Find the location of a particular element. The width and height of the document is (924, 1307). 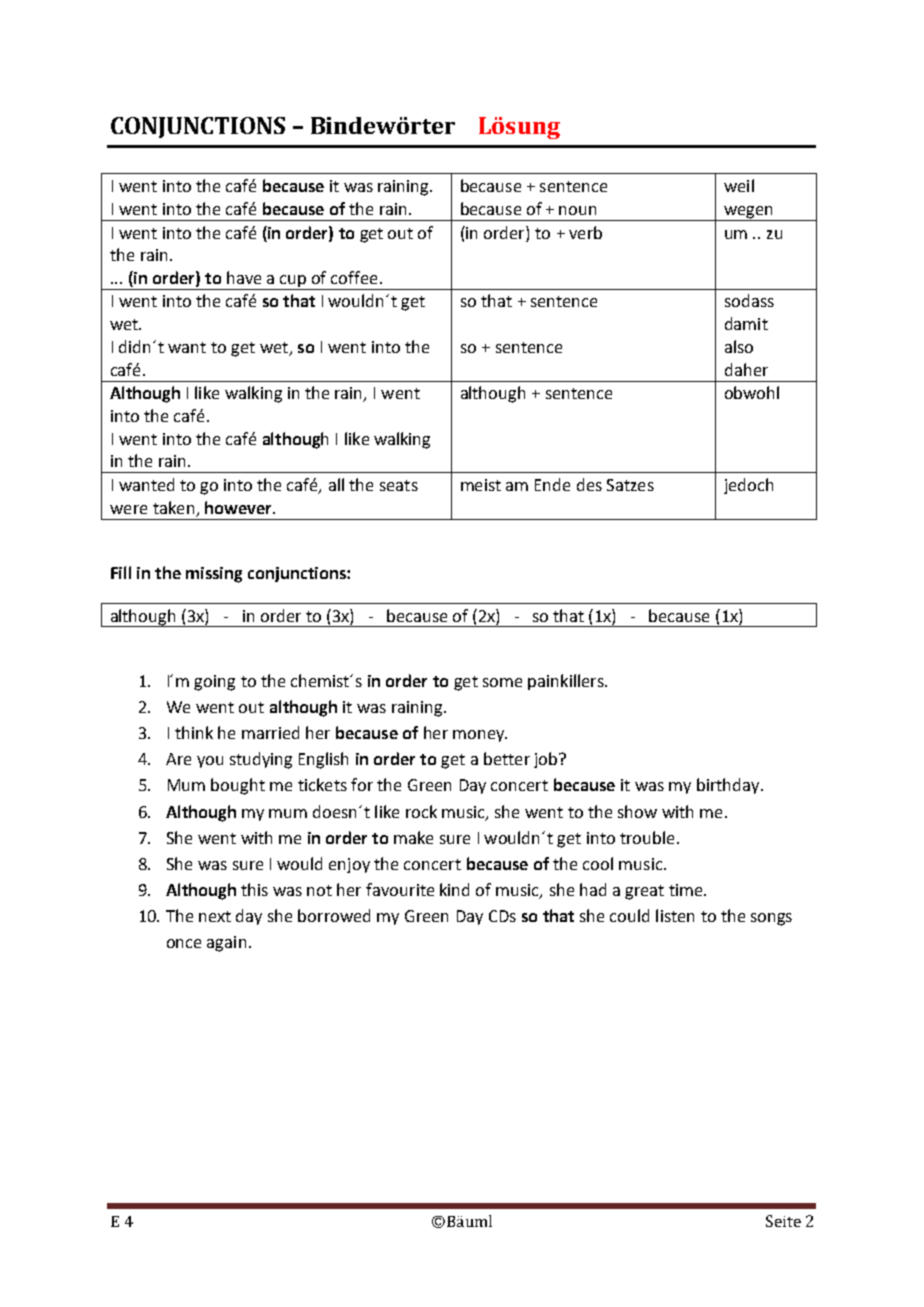

coffee is located at coordinates (354, 277).
